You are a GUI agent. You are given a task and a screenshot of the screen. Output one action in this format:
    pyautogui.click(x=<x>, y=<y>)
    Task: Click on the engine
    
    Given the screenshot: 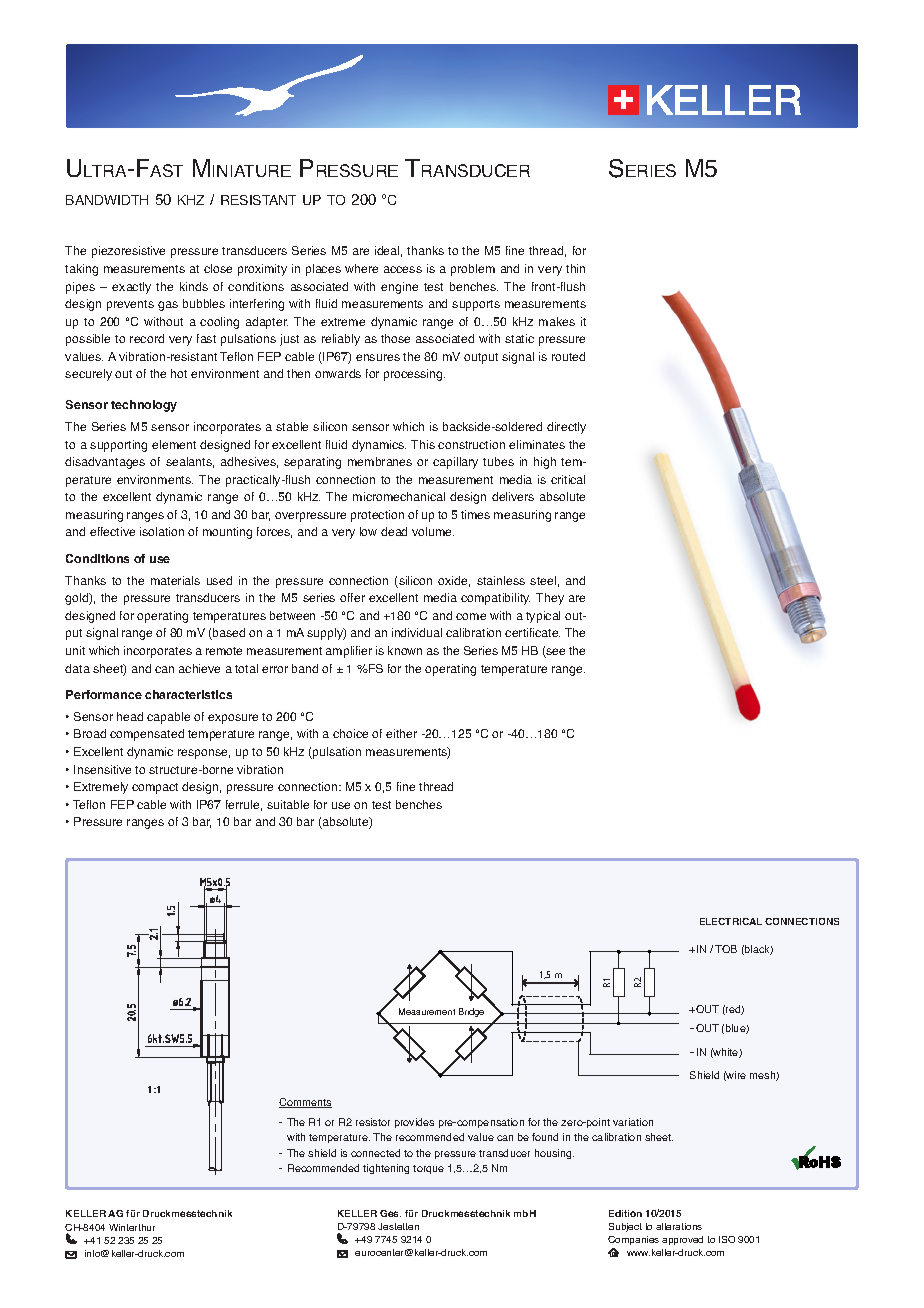 What is the action you would take?
    pyautogui.click(x=399, y=288)
